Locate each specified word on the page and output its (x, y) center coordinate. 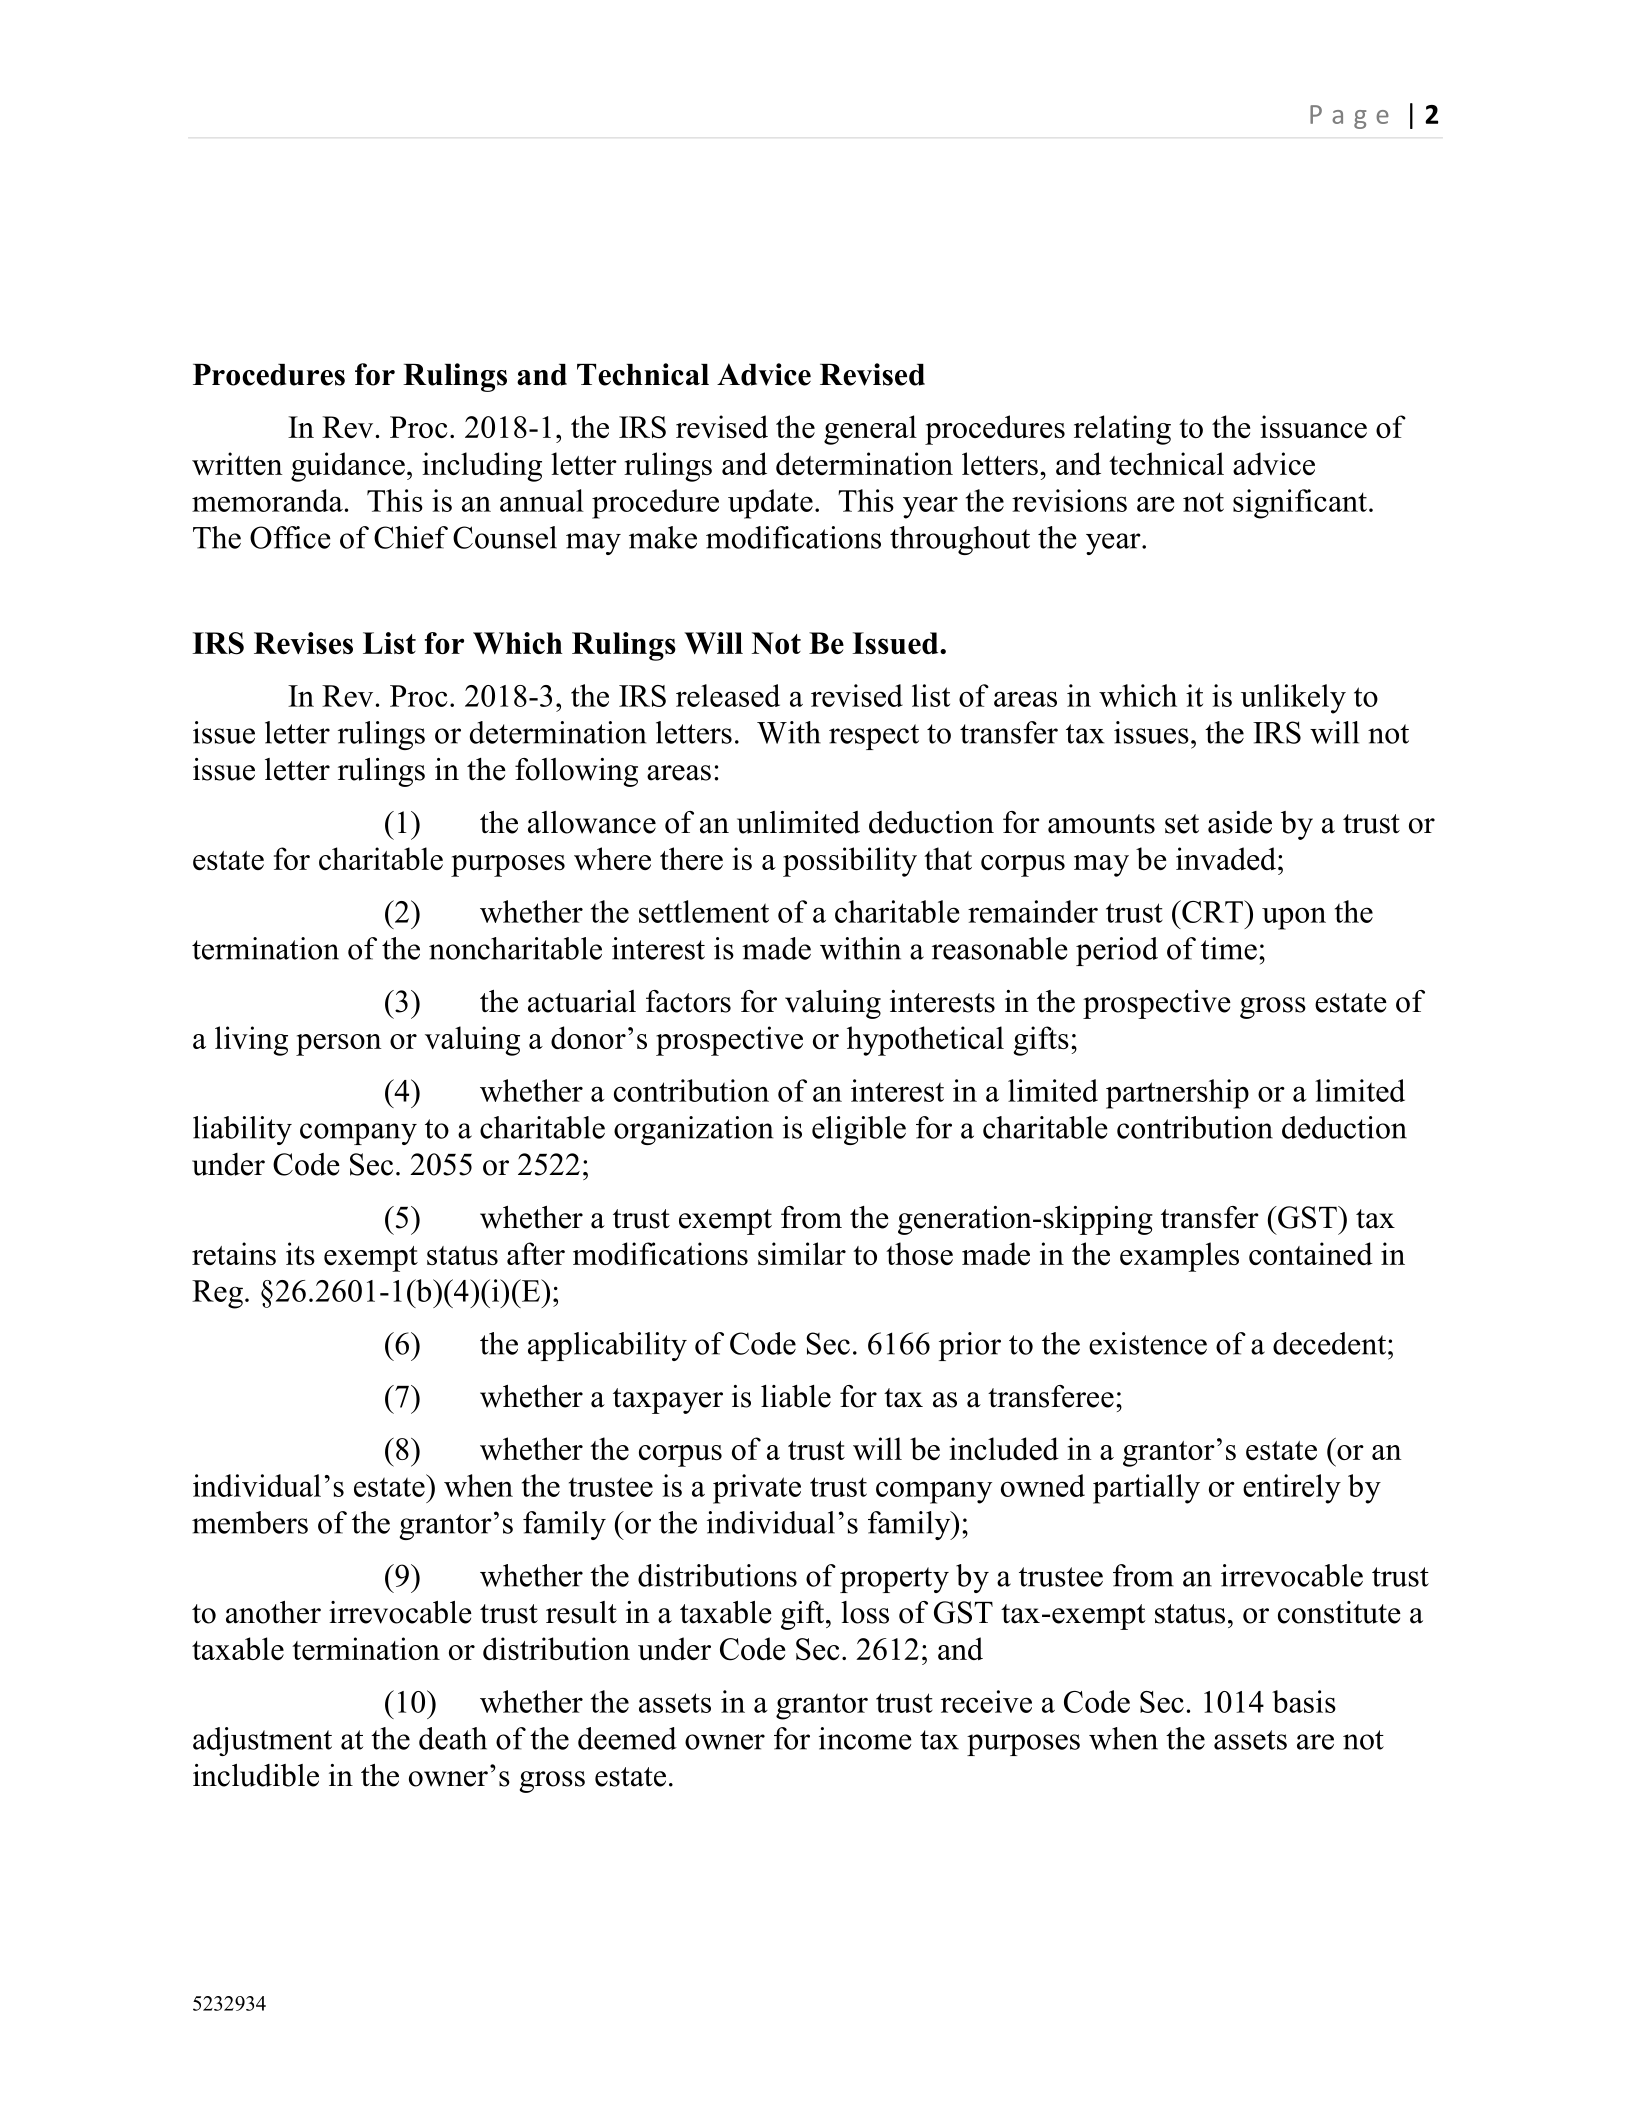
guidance (348, 467)
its (300, 1253)
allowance (592, 822)
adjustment (262, 1741)
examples (1179, 1257)
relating (1122, 430)
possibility (850, 862)
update (770, 504)
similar (802, 1253)
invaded (1227, 858)
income (865, 1738)
